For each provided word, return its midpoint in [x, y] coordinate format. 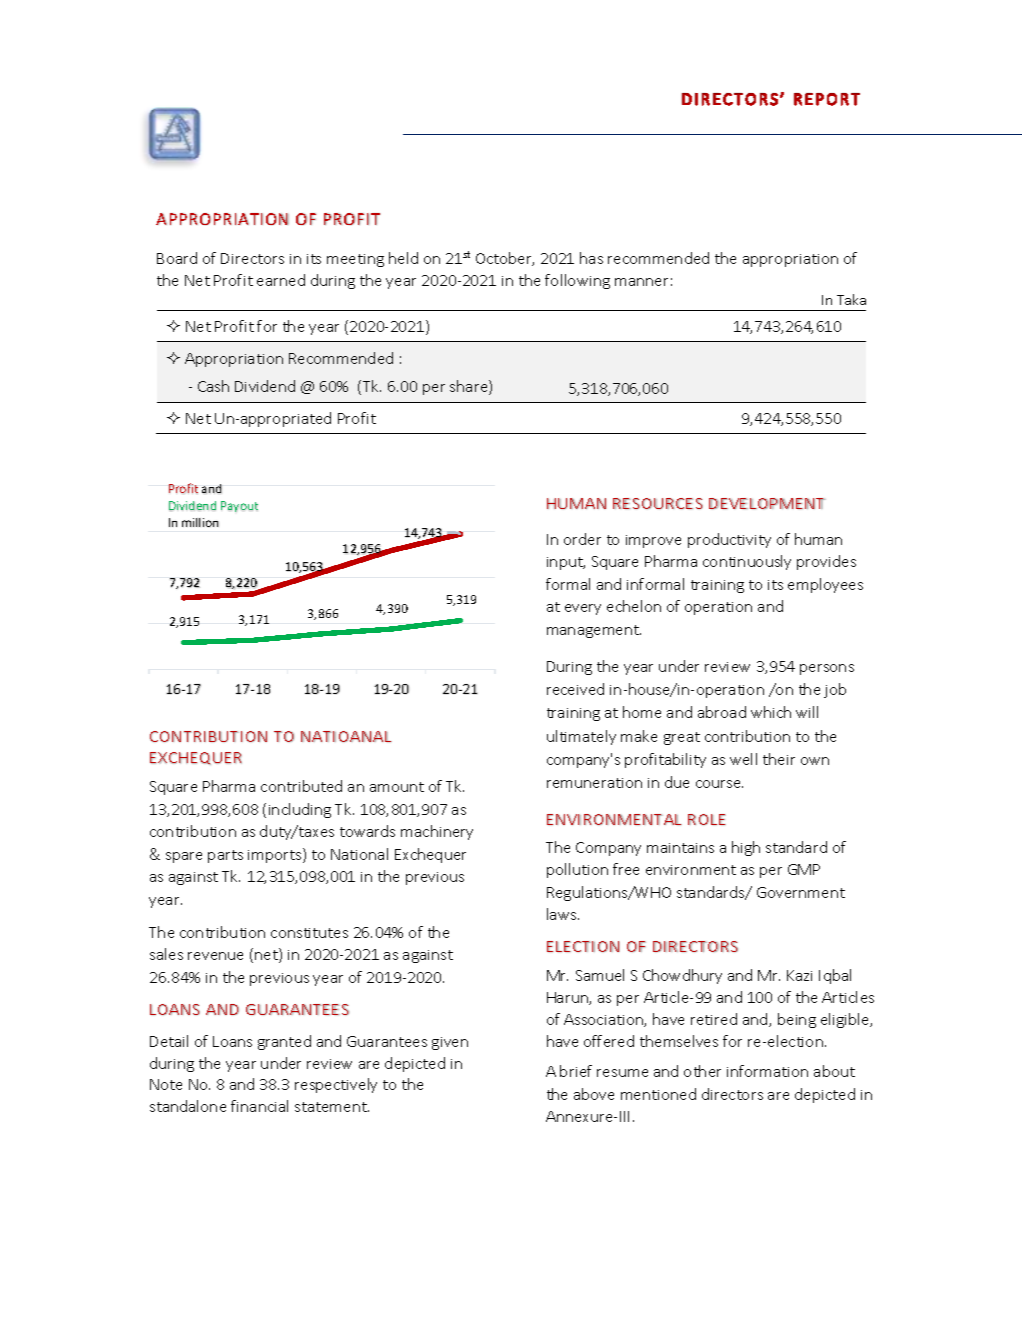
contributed [301, 786]
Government [801, 892]
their [779, 759]
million [200, 522]
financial [259, 1106]
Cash [213, 386]
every [583, 609]
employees [825, 585]
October [505, 259]
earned [281, 280]
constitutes [309, 933]
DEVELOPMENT [767, 503]
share [470, 387]
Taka [851, 299]
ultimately [581, 737]
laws [563, 914]
